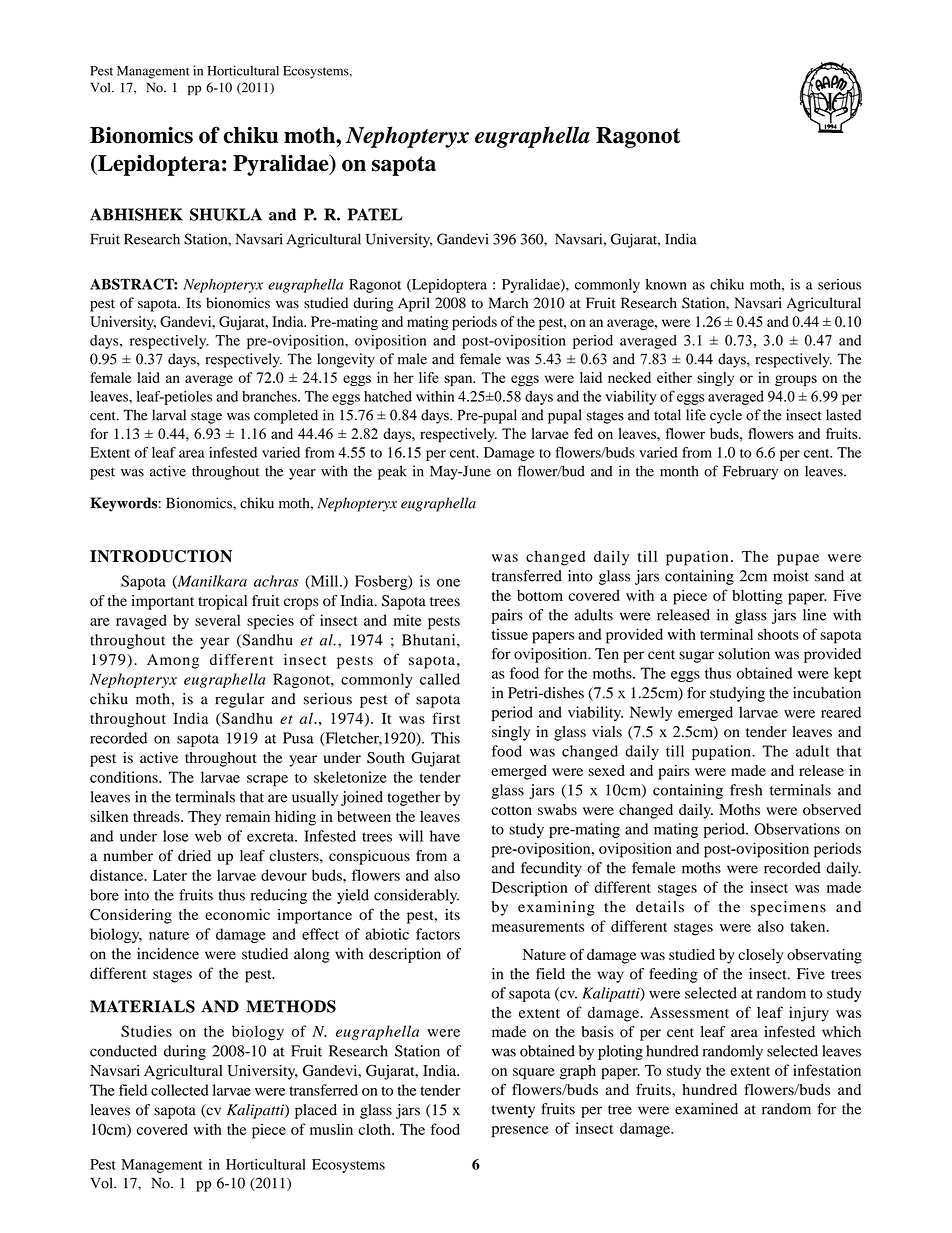 The image size is (952, 1233). I want to click on called, so click(440, 679).
